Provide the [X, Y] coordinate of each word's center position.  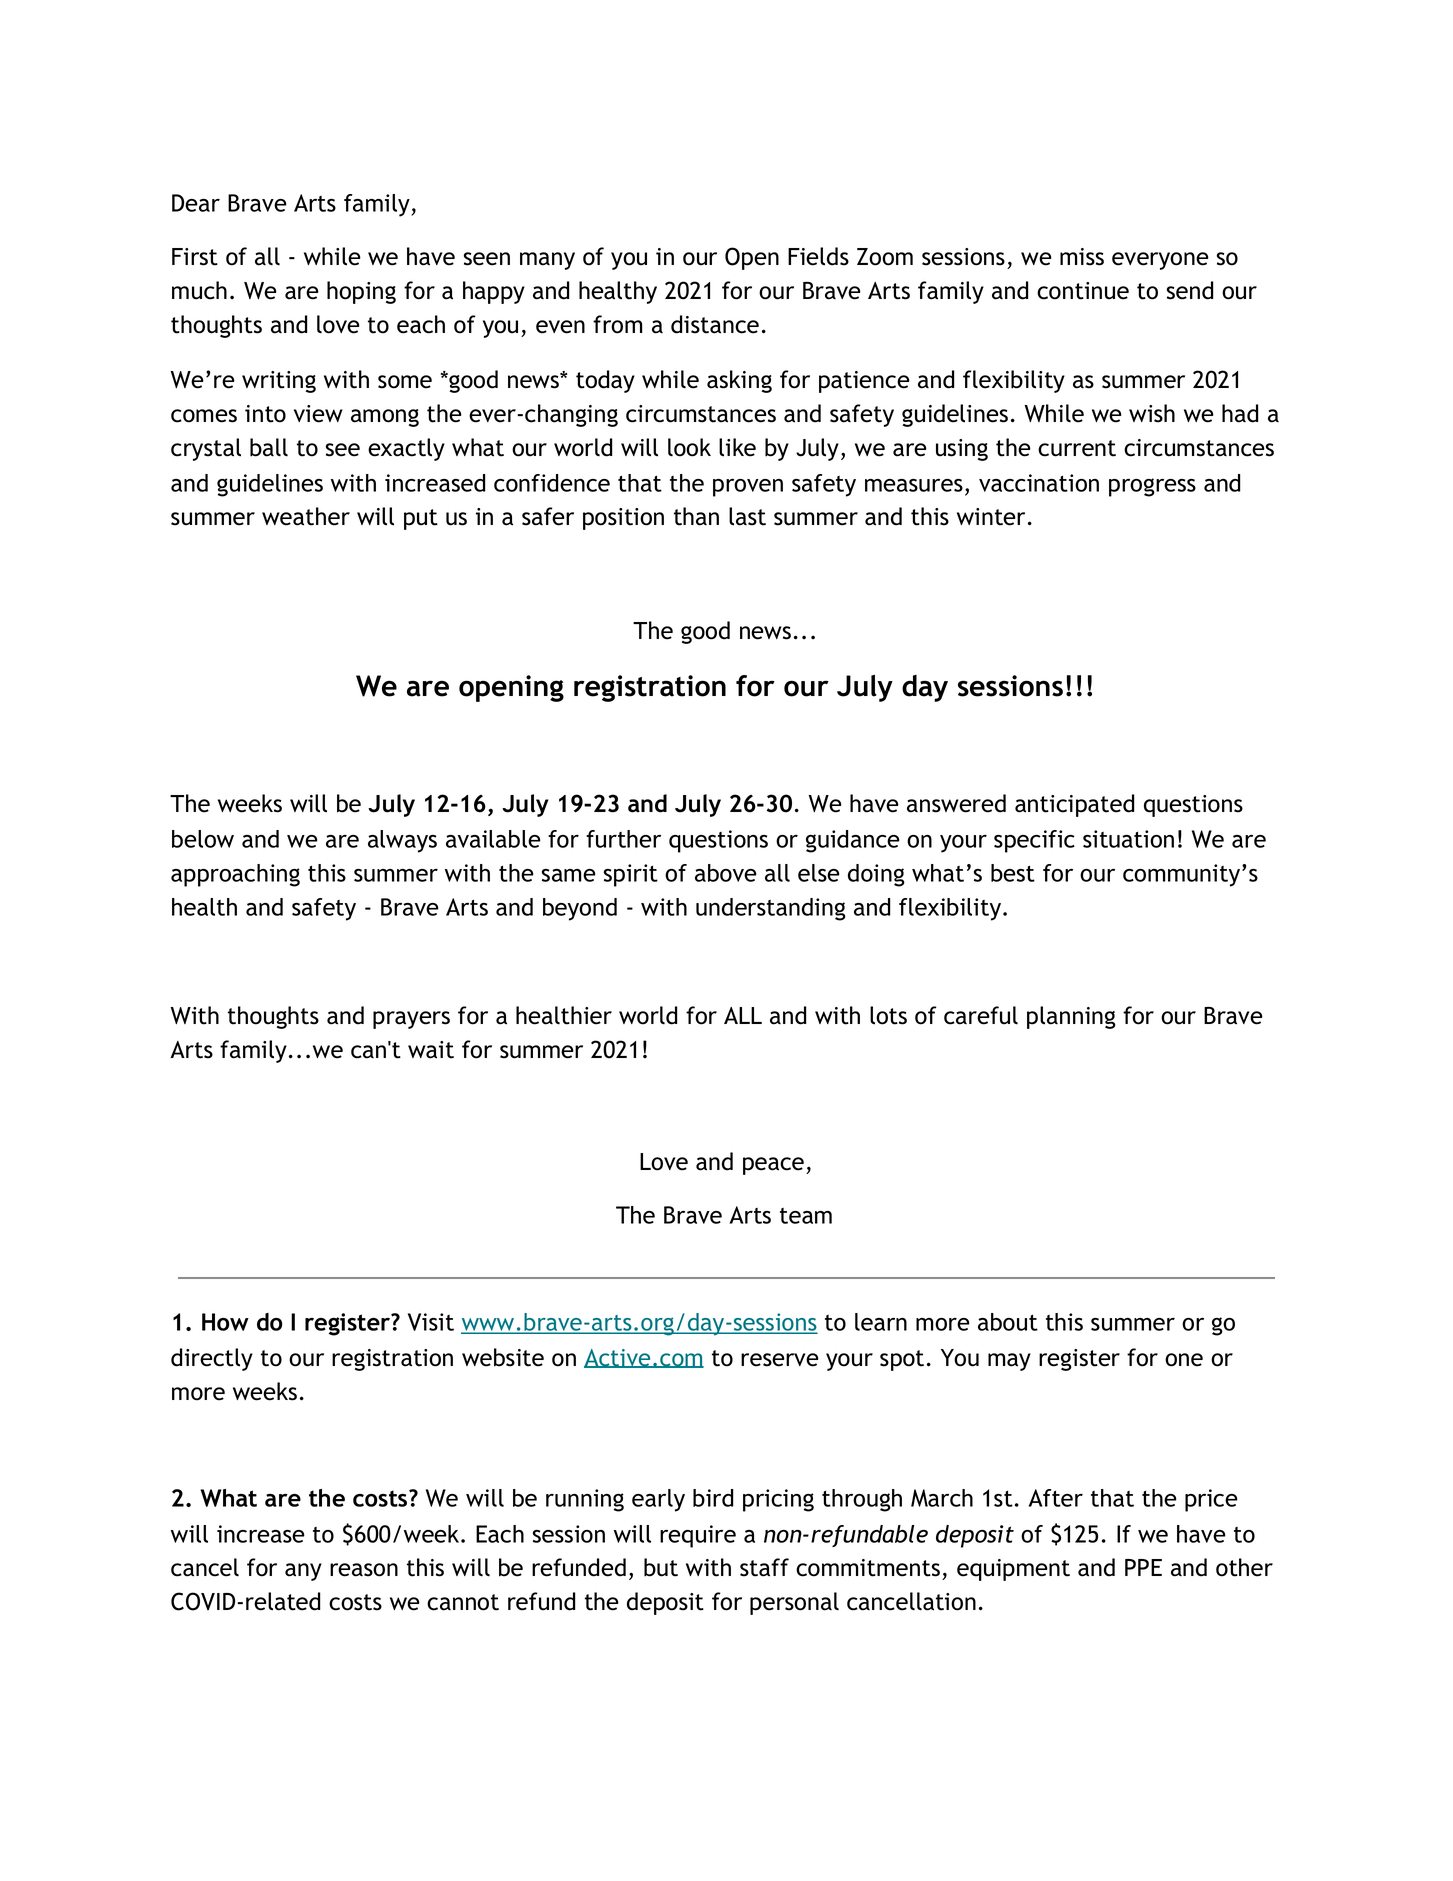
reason [364, 1570]
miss [1082, 257]
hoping [361, 292]
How [225, 1322]
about [1008, 1322]
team [806, 1216]
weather [306, 516]
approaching [235, 875]
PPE [1143, 1567]
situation [1128, 839]
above [726, 873]
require [698, 1536]
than [696, 516]
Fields [818, 256]
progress [1152, 487]
